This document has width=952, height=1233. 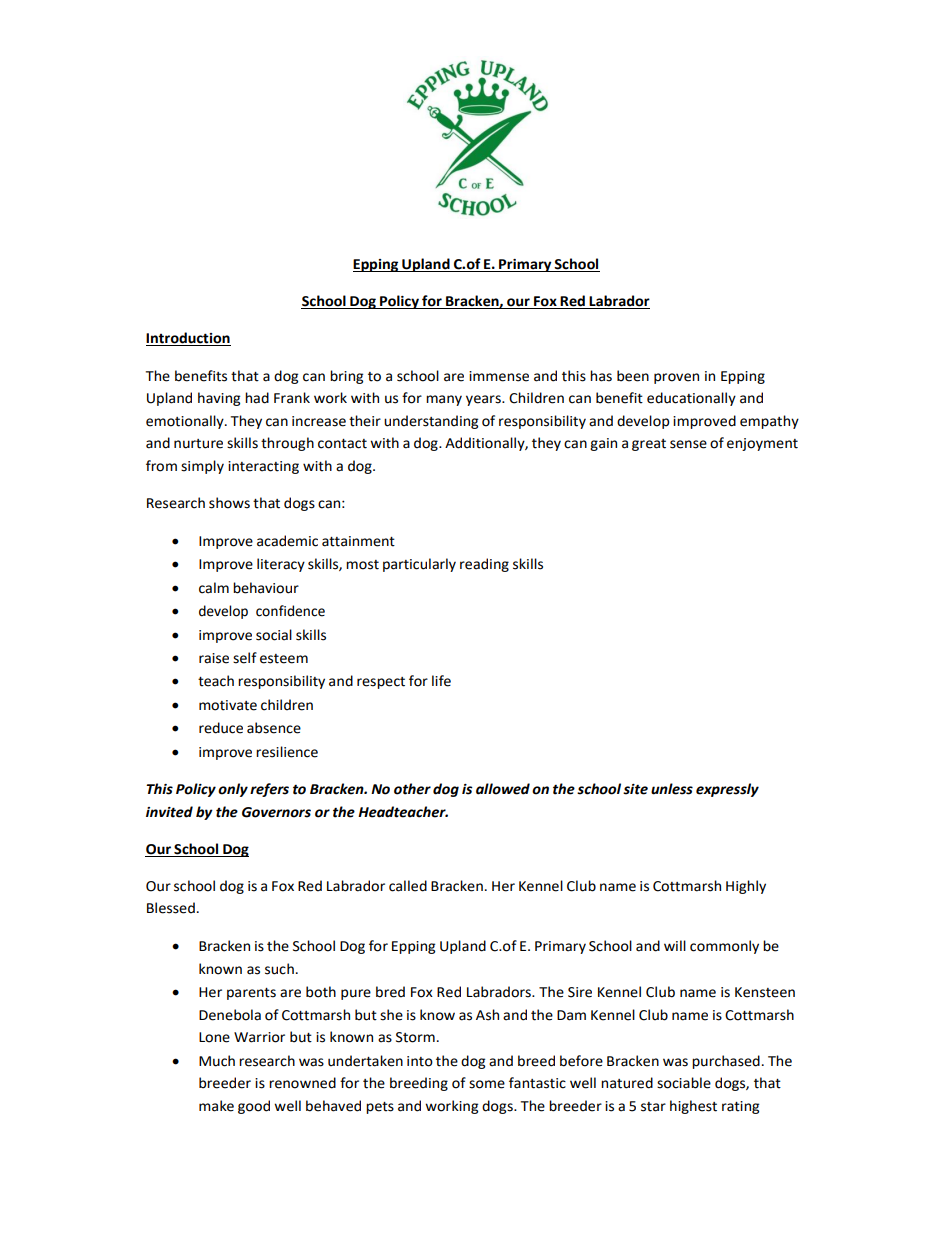 What do you see at coordinates (672, 789) in the document?
I see `unless` at bounding box center [672, 789].
